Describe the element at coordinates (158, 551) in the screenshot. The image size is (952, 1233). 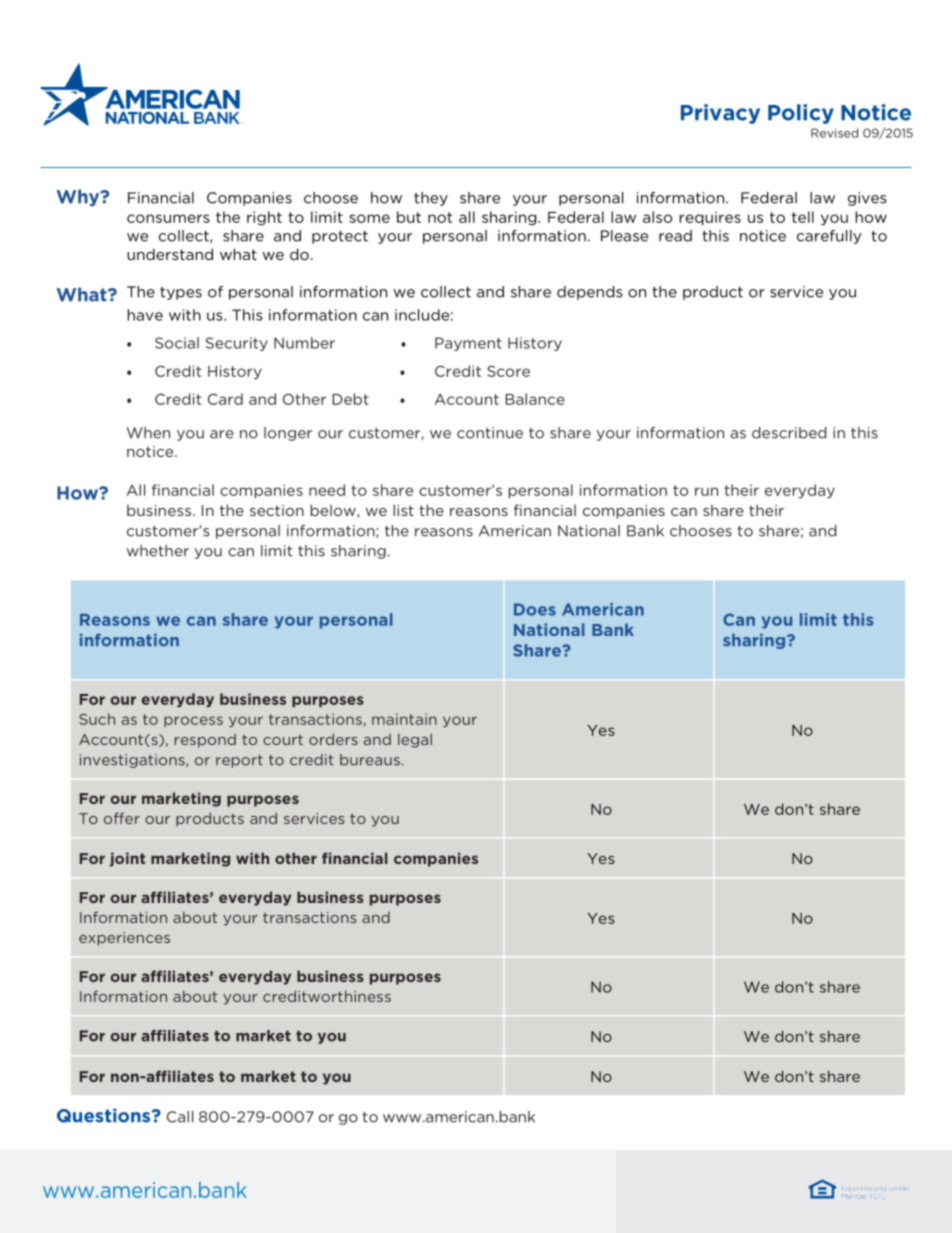
I see `whether` at that location.
